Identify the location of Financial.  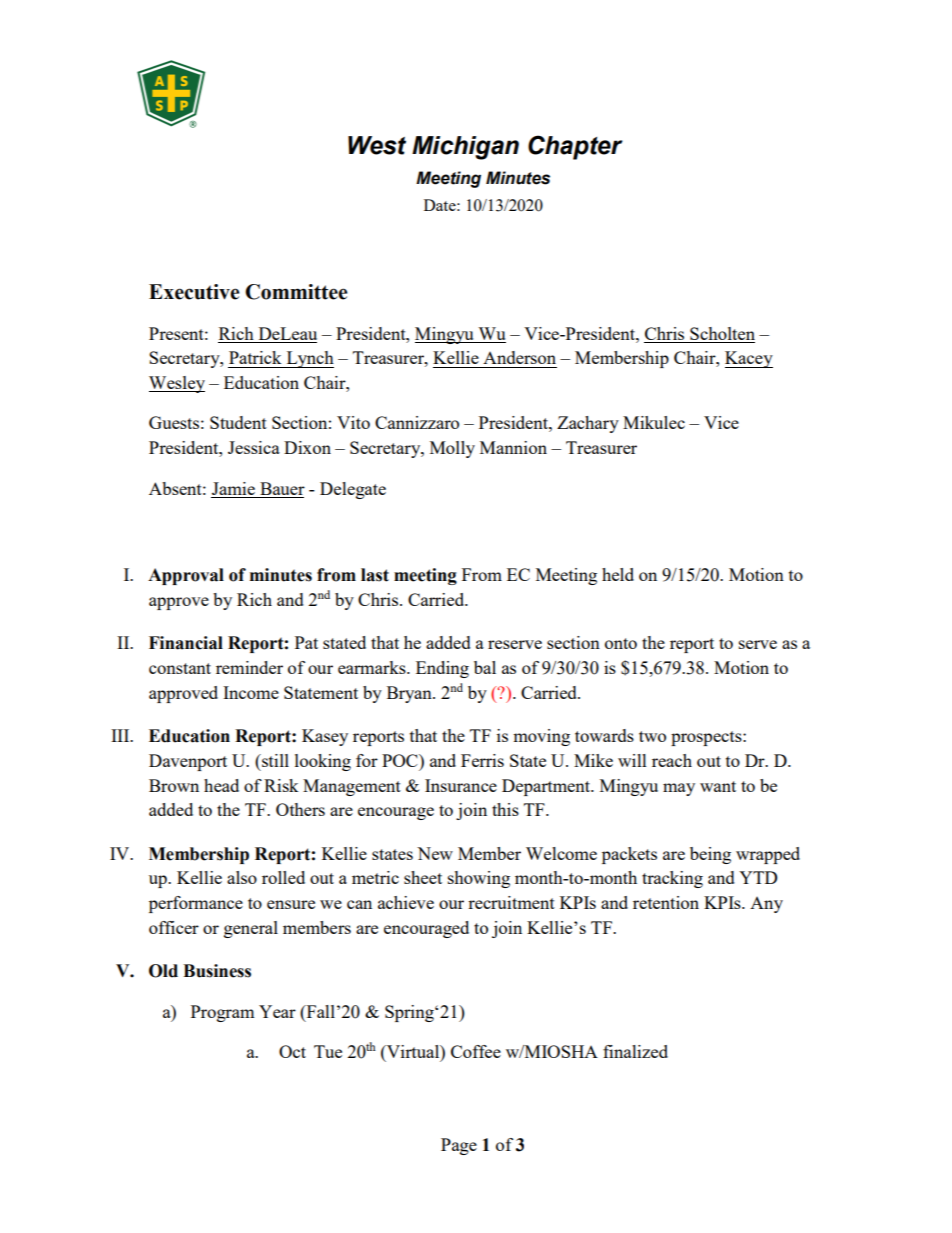
(186, 643).
